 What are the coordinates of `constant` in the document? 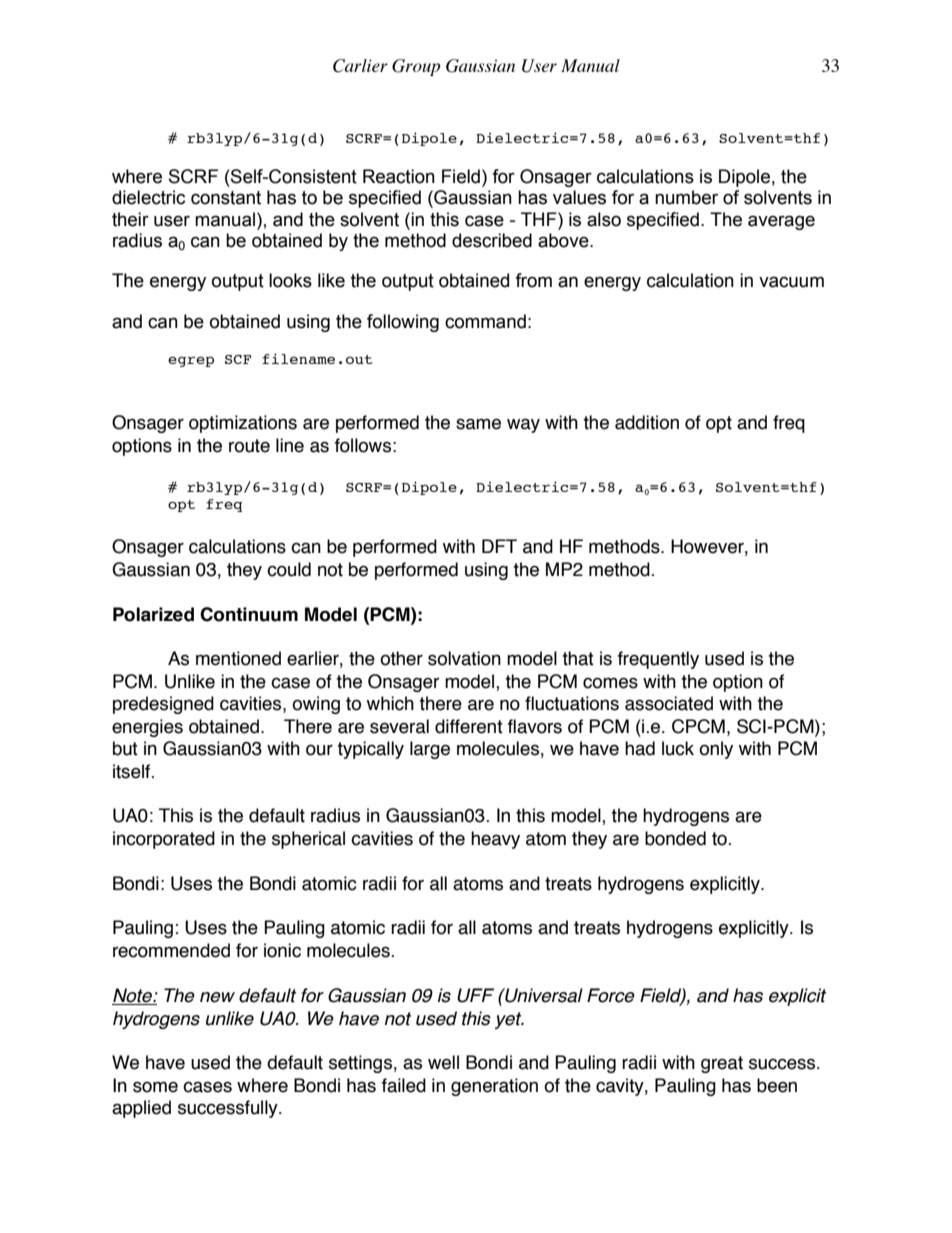 It's located at (226, 198).
